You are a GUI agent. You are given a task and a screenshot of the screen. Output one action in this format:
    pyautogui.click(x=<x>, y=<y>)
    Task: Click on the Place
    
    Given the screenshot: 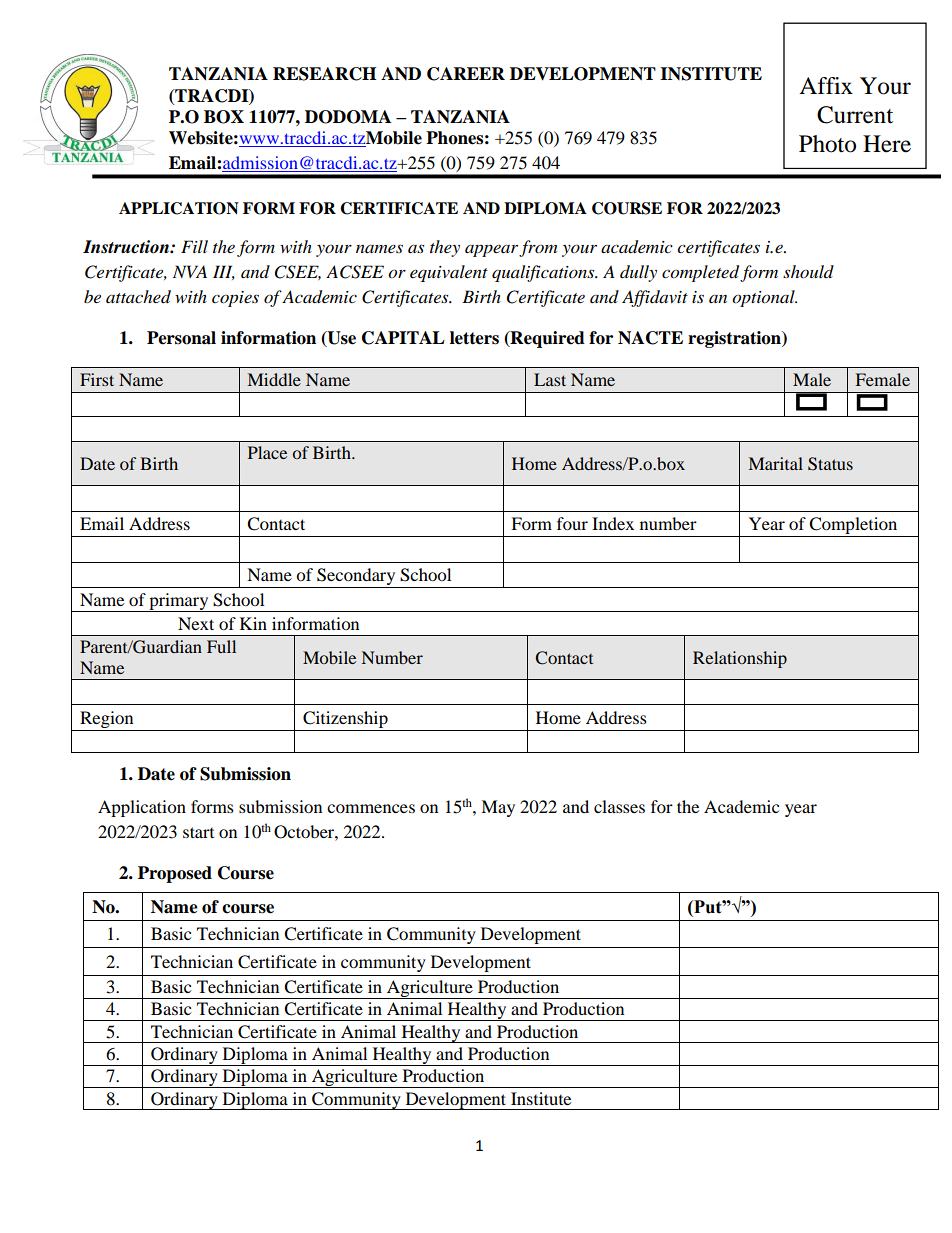 What is the action you would take?
    pyautogui.click(x=267, y=452)
